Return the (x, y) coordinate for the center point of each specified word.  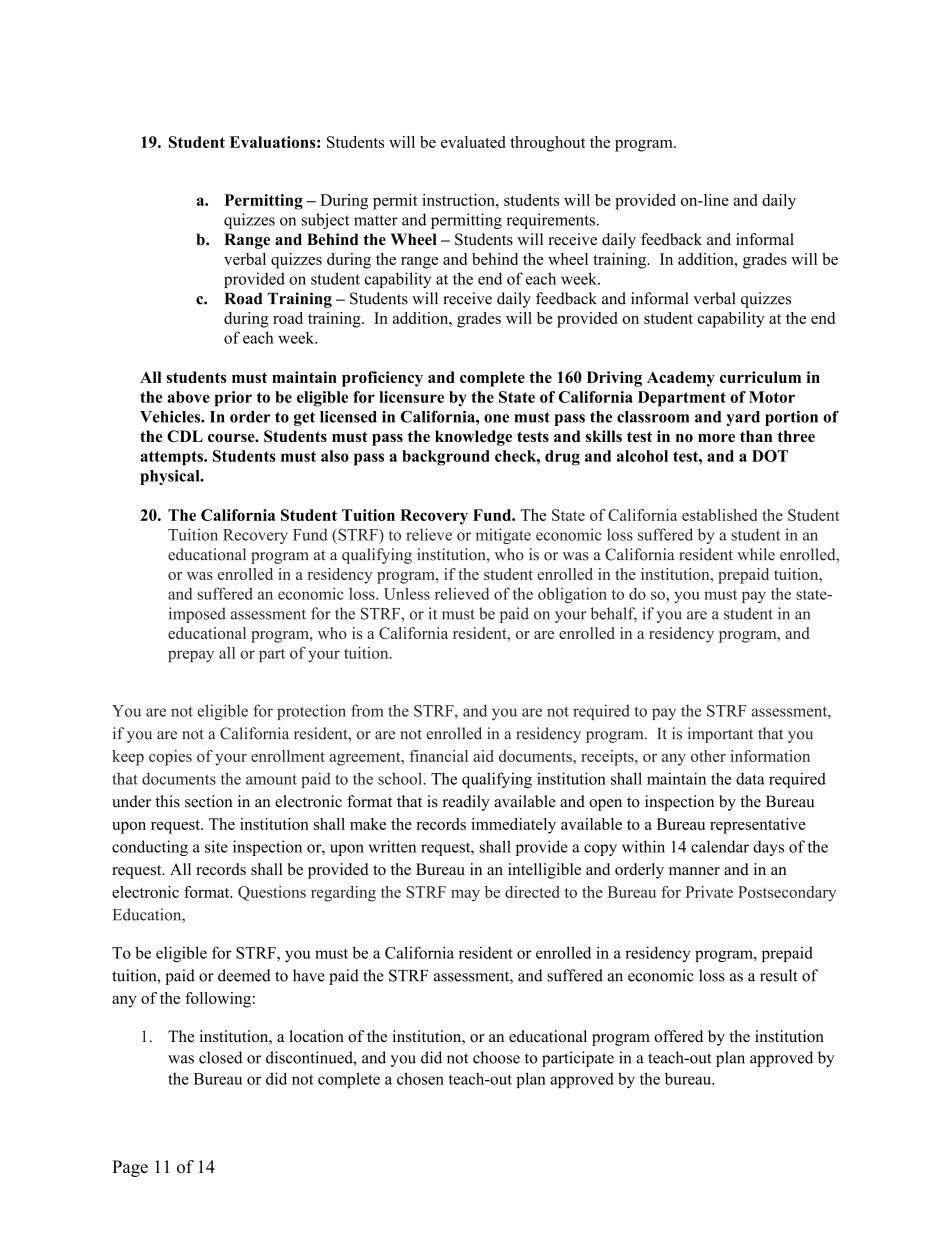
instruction (459, 200)
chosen (420, 1078)
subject (325, 221)
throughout (547, 144)
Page (130, 1168)
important (720, 735)
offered (678, 1036)
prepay (191, 656)
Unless (407, 593)
